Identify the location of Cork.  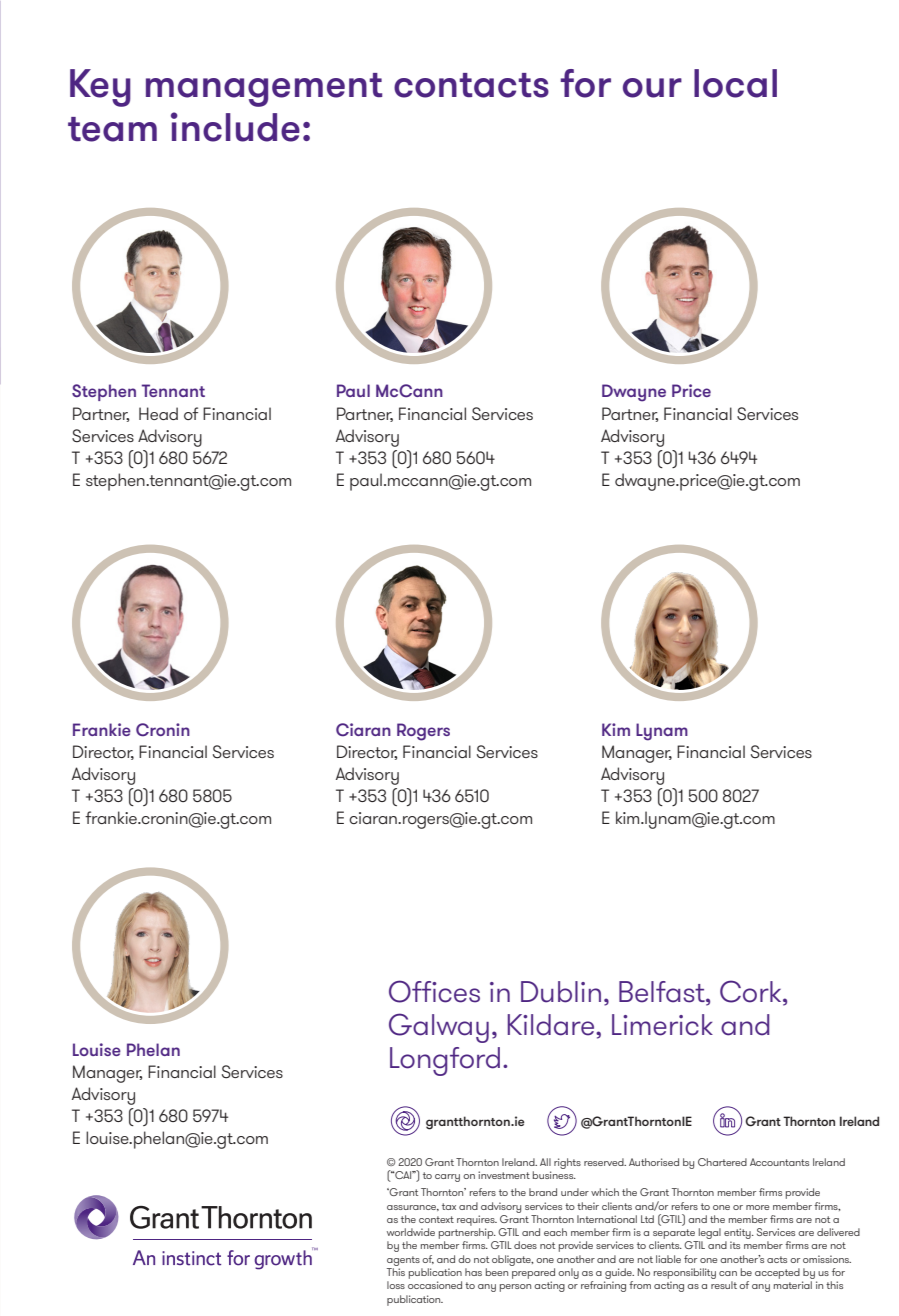
(752, 992).
